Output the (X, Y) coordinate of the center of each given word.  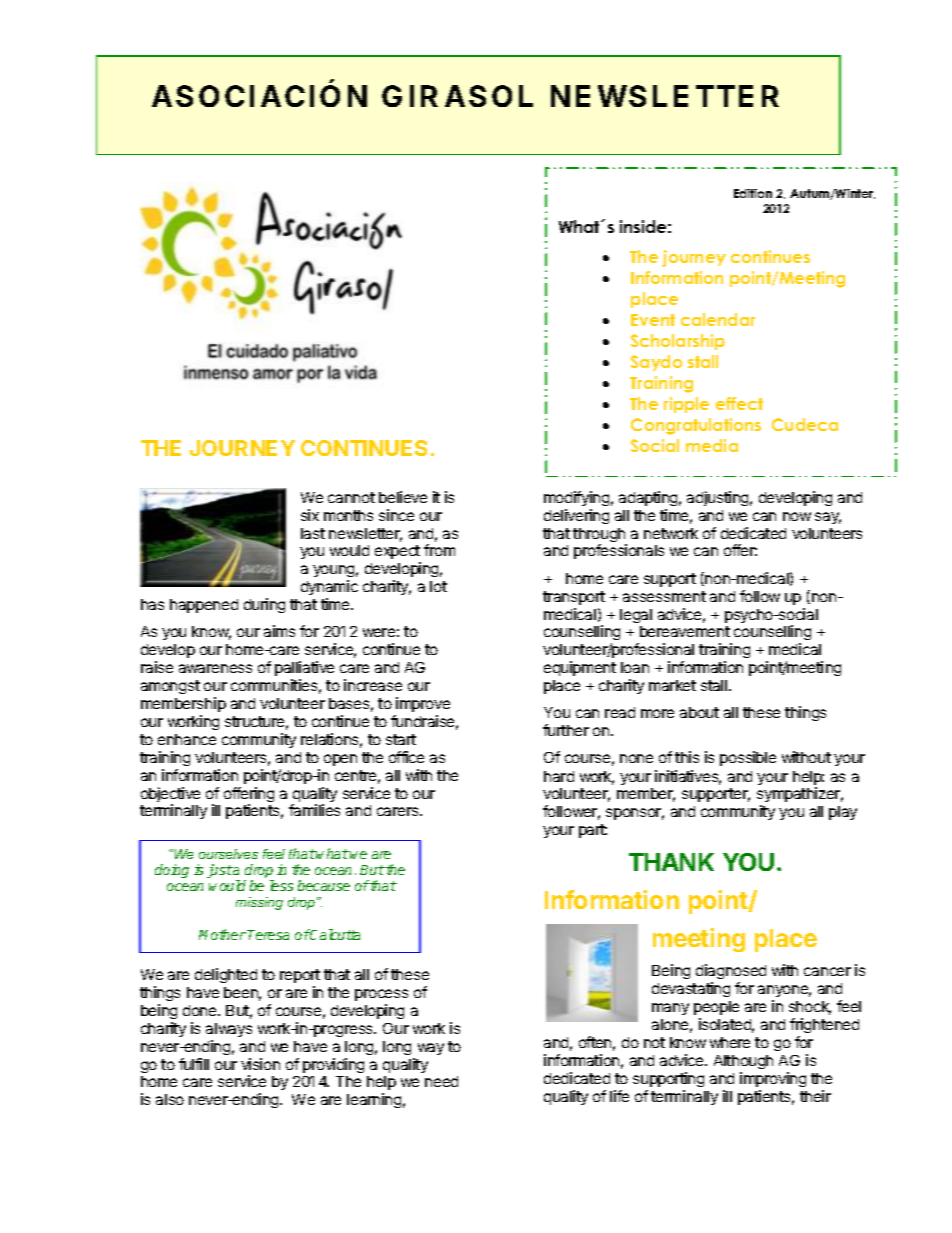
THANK (671, 862)
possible (748, 758)
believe (403, 497)
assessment (664, 596)
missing (259, 903)
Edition (753, 193)
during (264, 605)
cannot (351, 497)
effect (739, 403)
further (566, 730)
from (439, 550)
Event (653, 320)
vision (260, 1064)
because (324, 885)
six (310, 515)
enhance (187, 739)
